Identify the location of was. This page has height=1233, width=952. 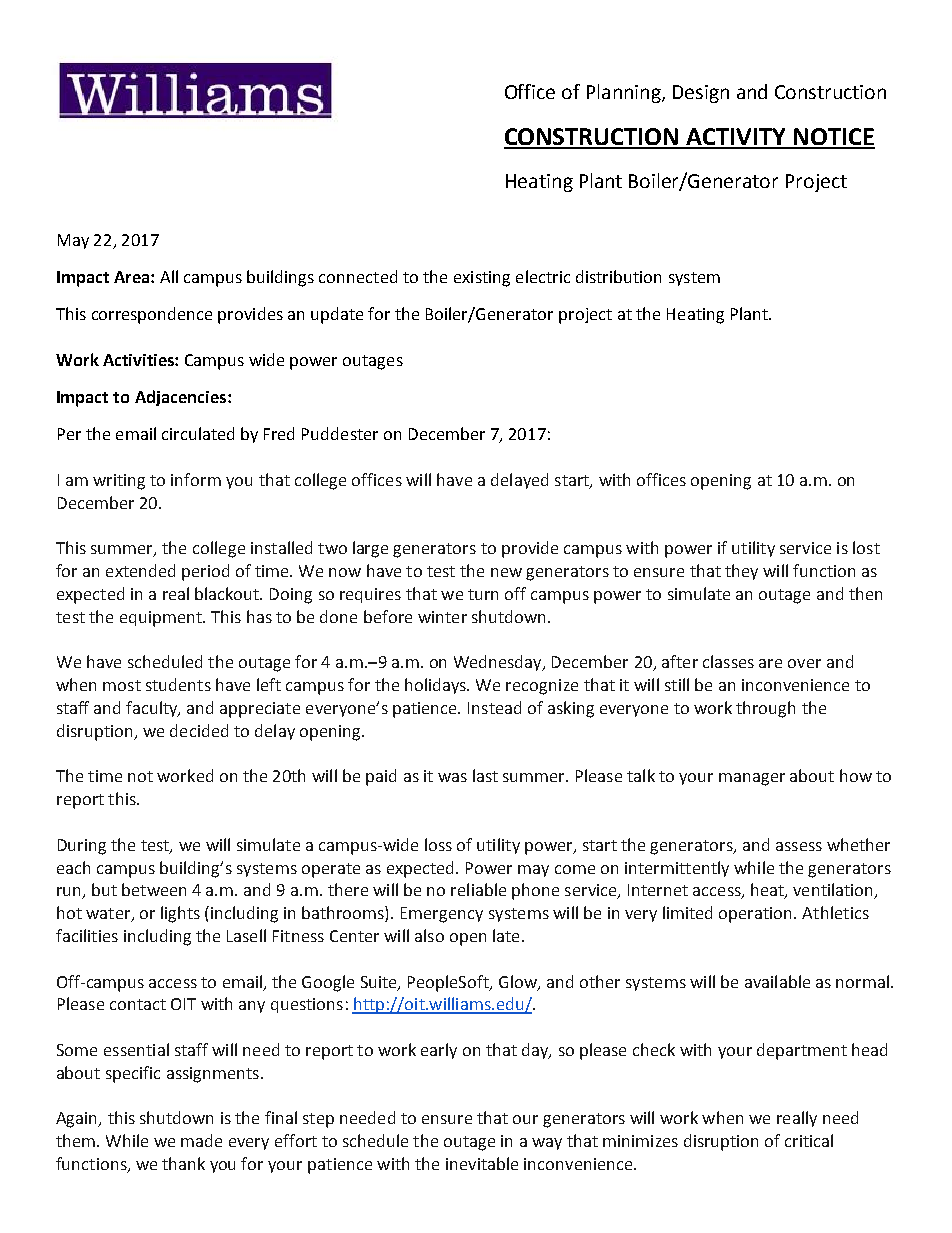
(452, 777).
